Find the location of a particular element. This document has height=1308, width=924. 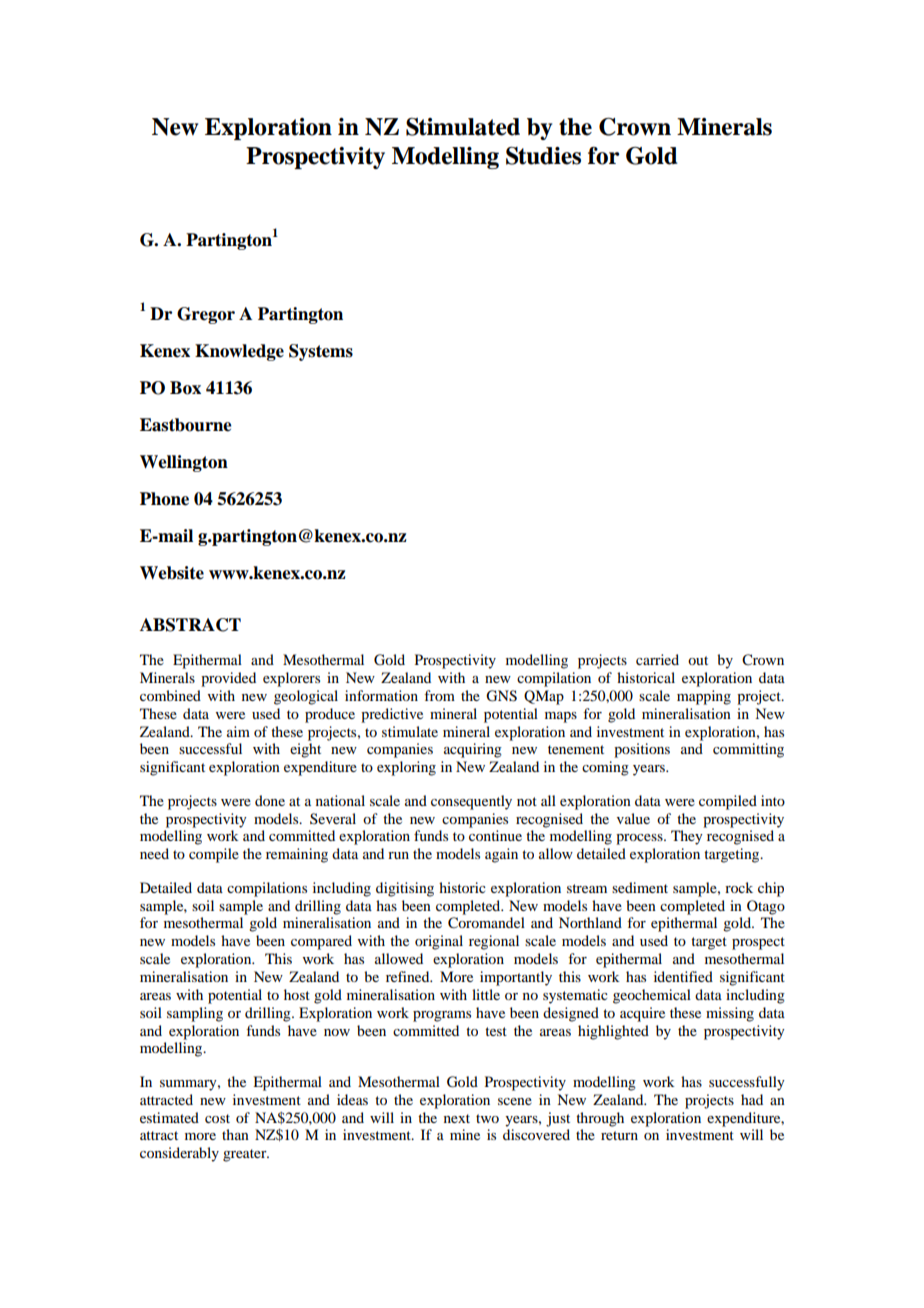

Studies is located at coordinates (543, 156).
